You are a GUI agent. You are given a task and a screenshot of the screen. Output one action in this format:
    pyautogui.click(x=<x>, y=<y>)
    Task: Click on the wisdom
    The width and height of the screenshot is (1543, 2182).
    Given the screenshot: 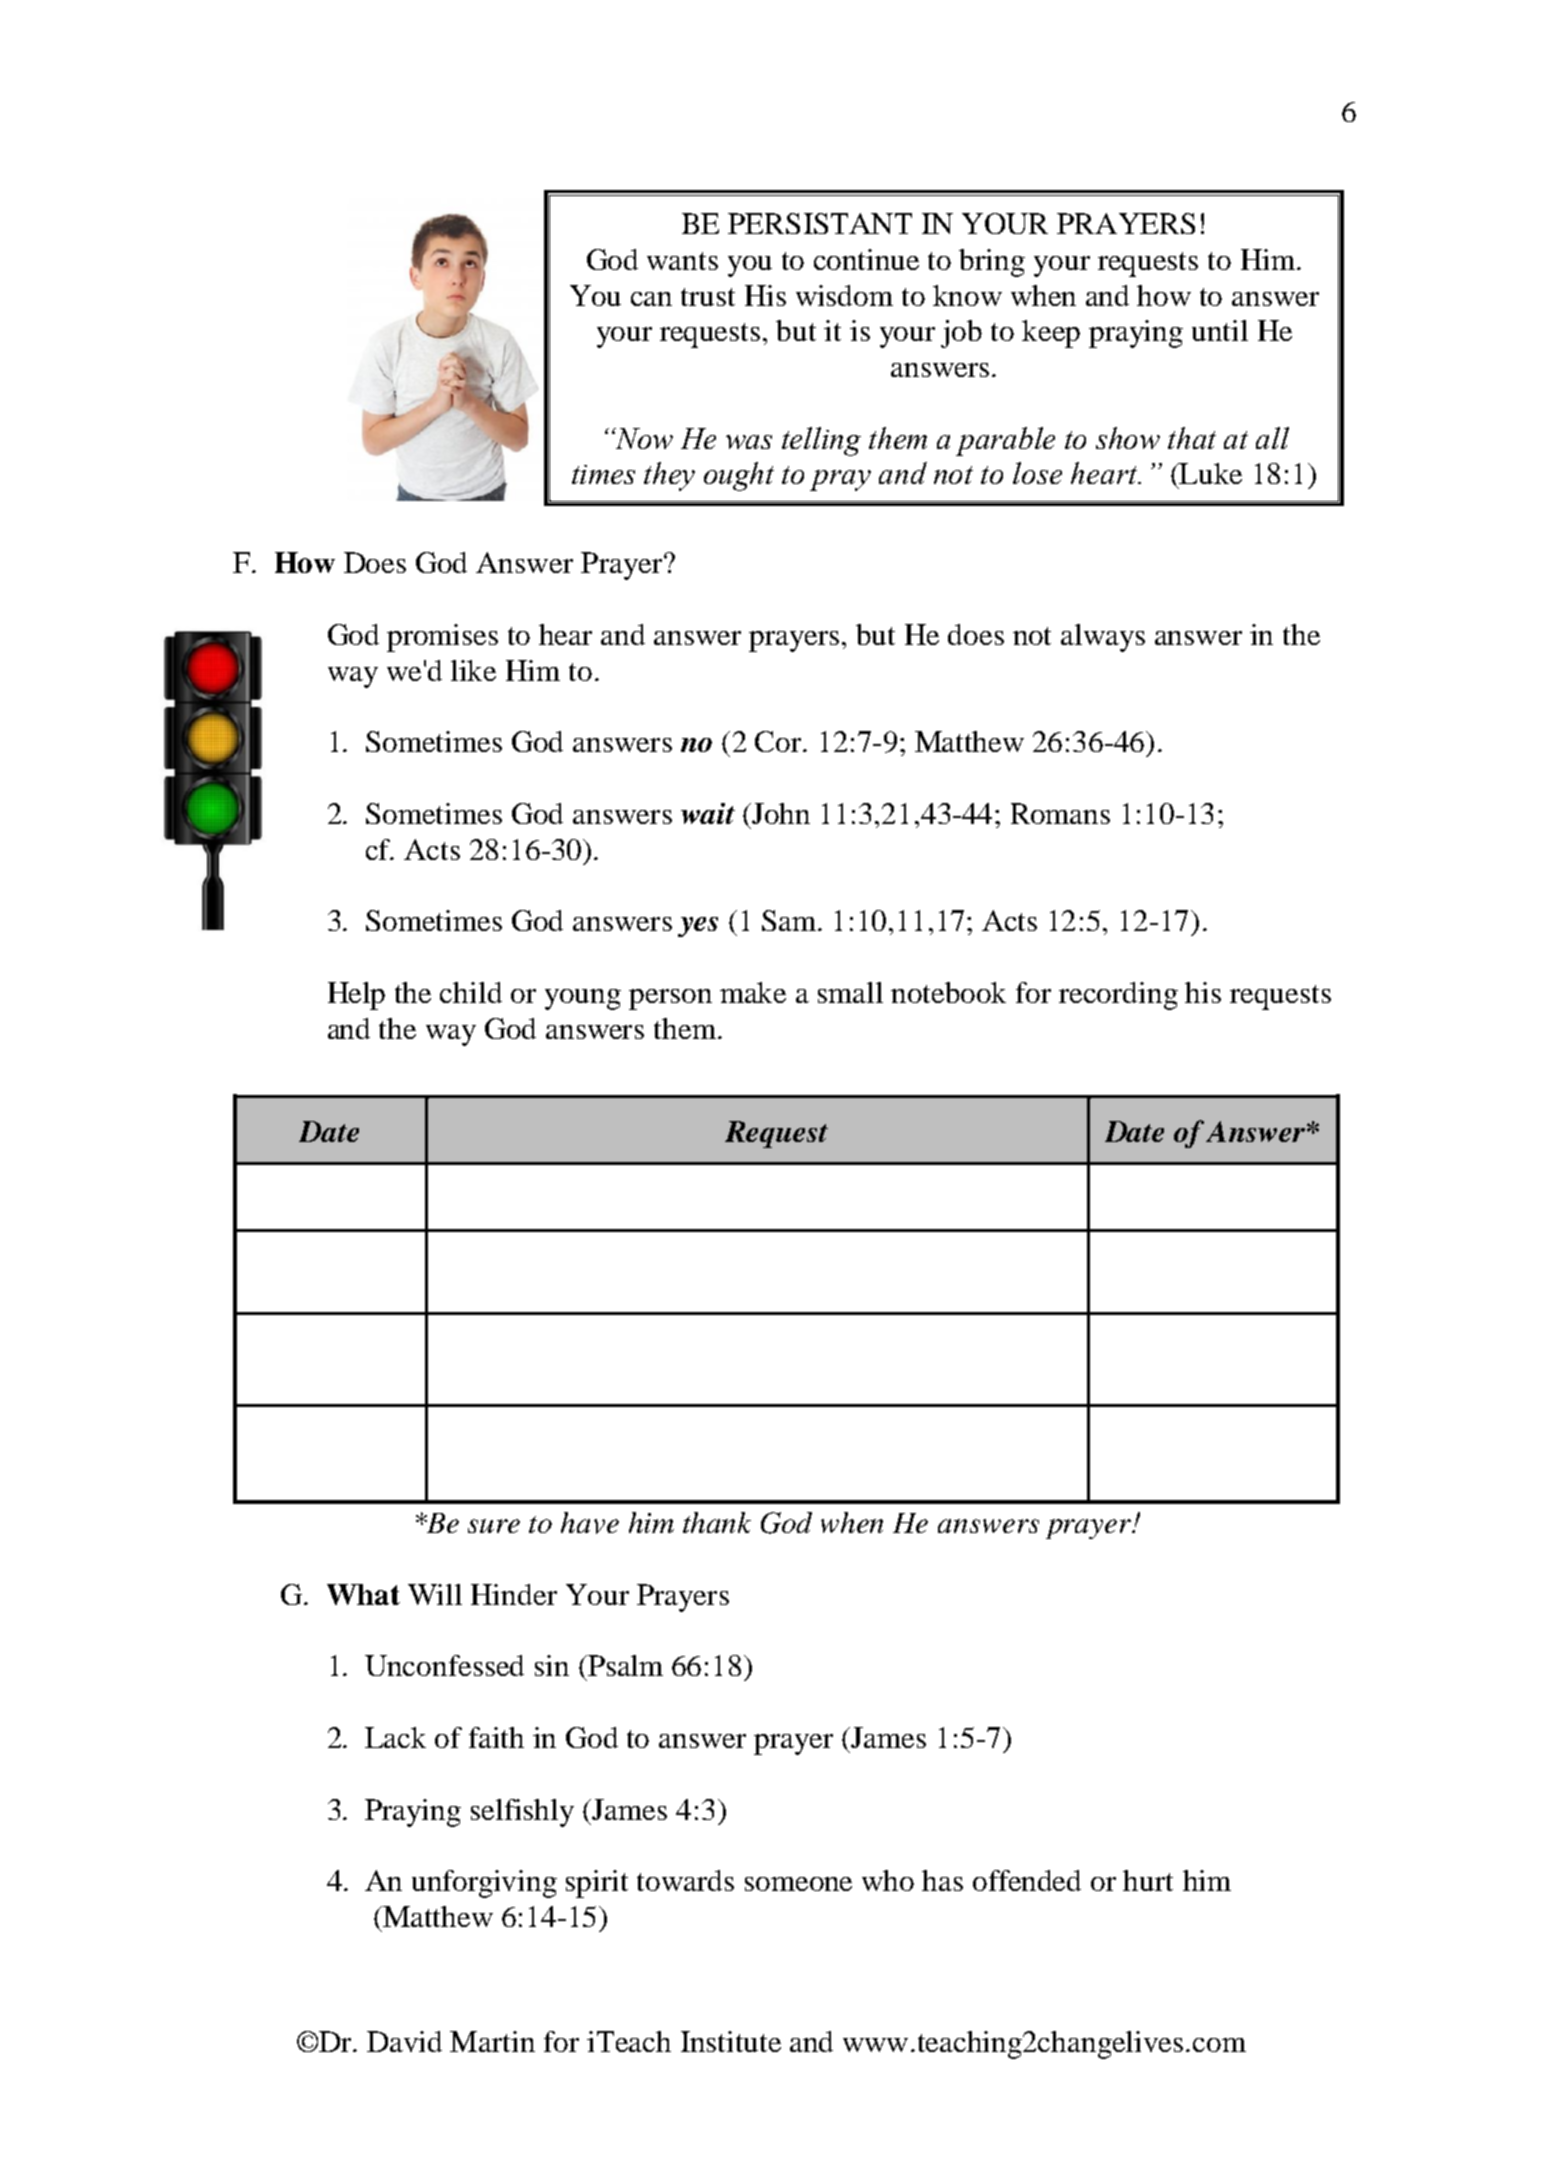 What is the action you would take?
    pyautogui.click(x=844, y=295)
